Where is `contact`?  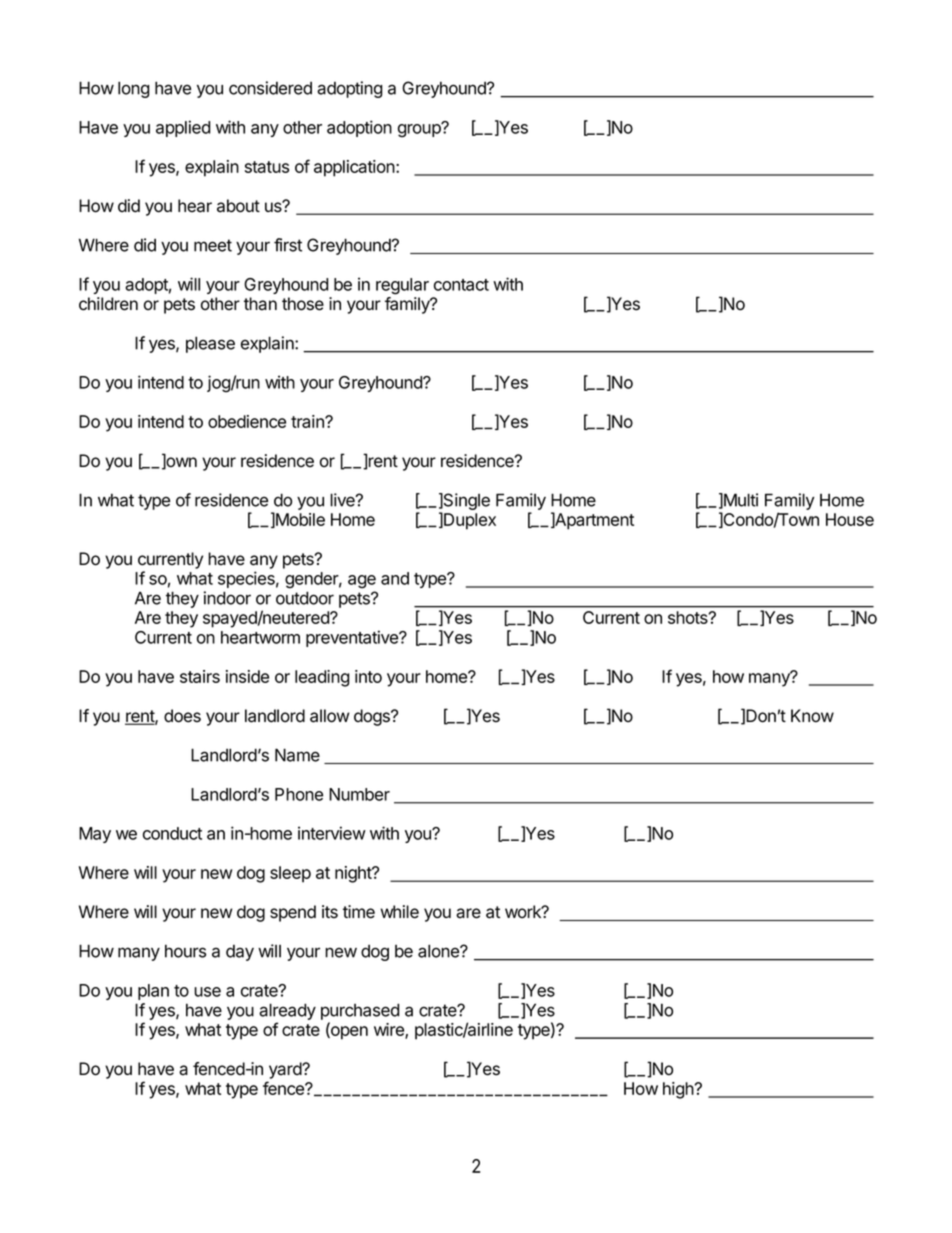 contact is located at coordinates (461, 285).
